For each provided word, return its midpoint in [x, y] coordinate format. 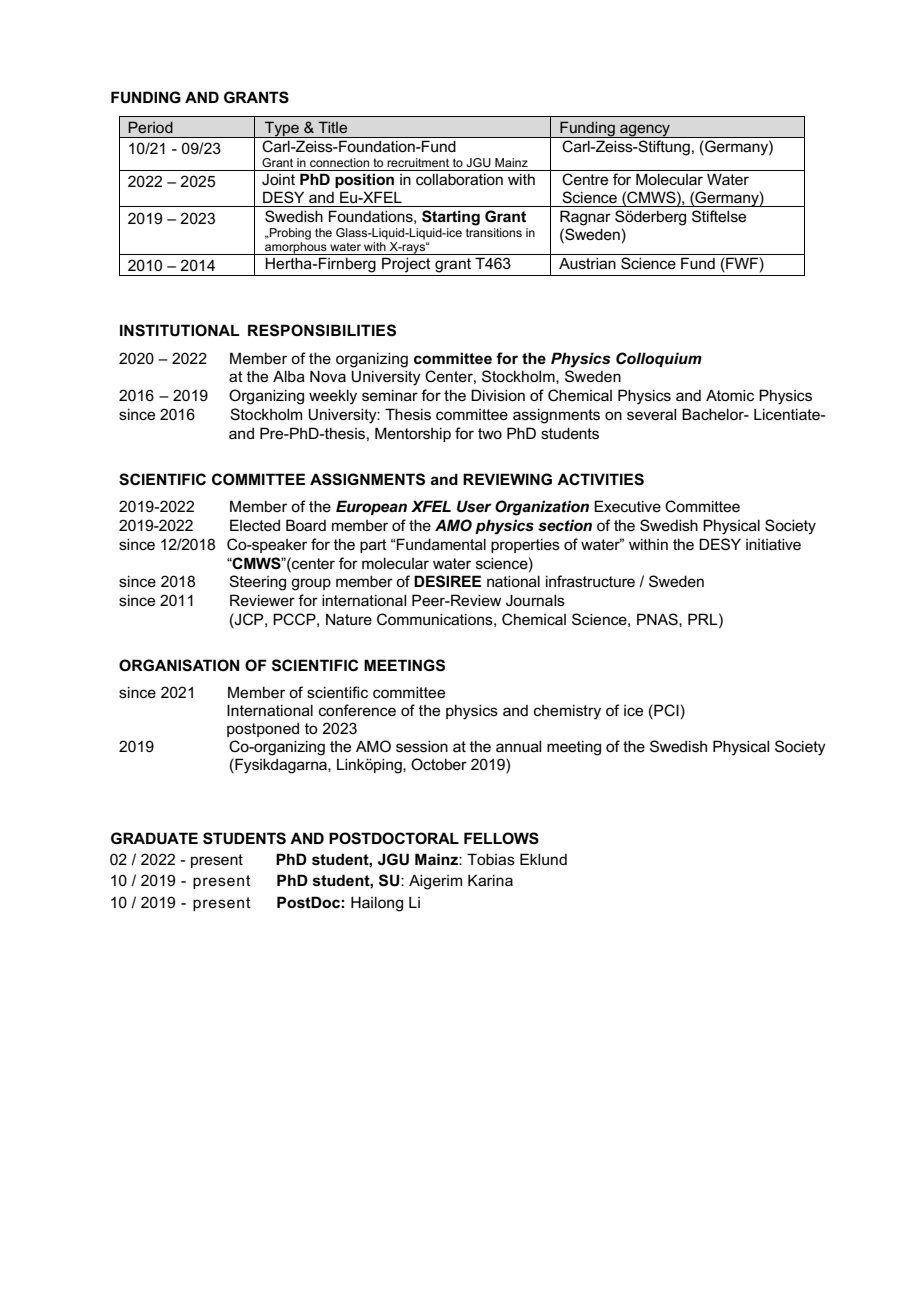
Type [282, 129]
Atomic [730, 395]
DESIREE [447, 581]
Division [498, 395]
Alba [289, 376]
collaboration [459, 179]
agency [645, 131]
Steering [257, 583]
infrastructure [590, 581]
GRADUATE [154, 838]
